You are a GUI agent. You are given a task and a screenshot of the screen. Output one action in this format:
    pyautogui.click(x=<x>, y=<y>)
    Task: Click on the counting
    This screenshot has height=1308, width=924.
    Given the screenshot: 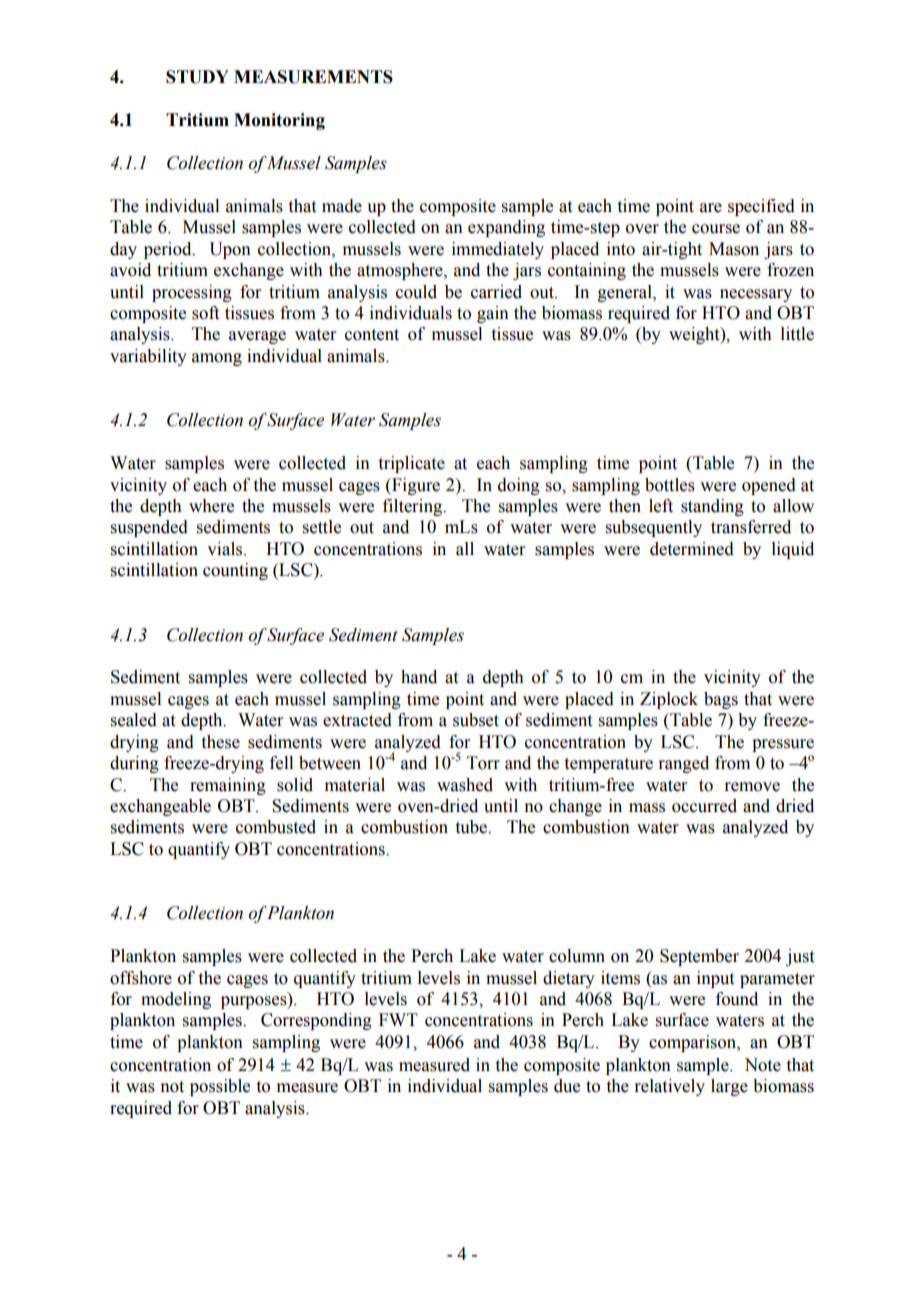 What is the action you would take?
    pyautogui.click(x=235, y=571)
